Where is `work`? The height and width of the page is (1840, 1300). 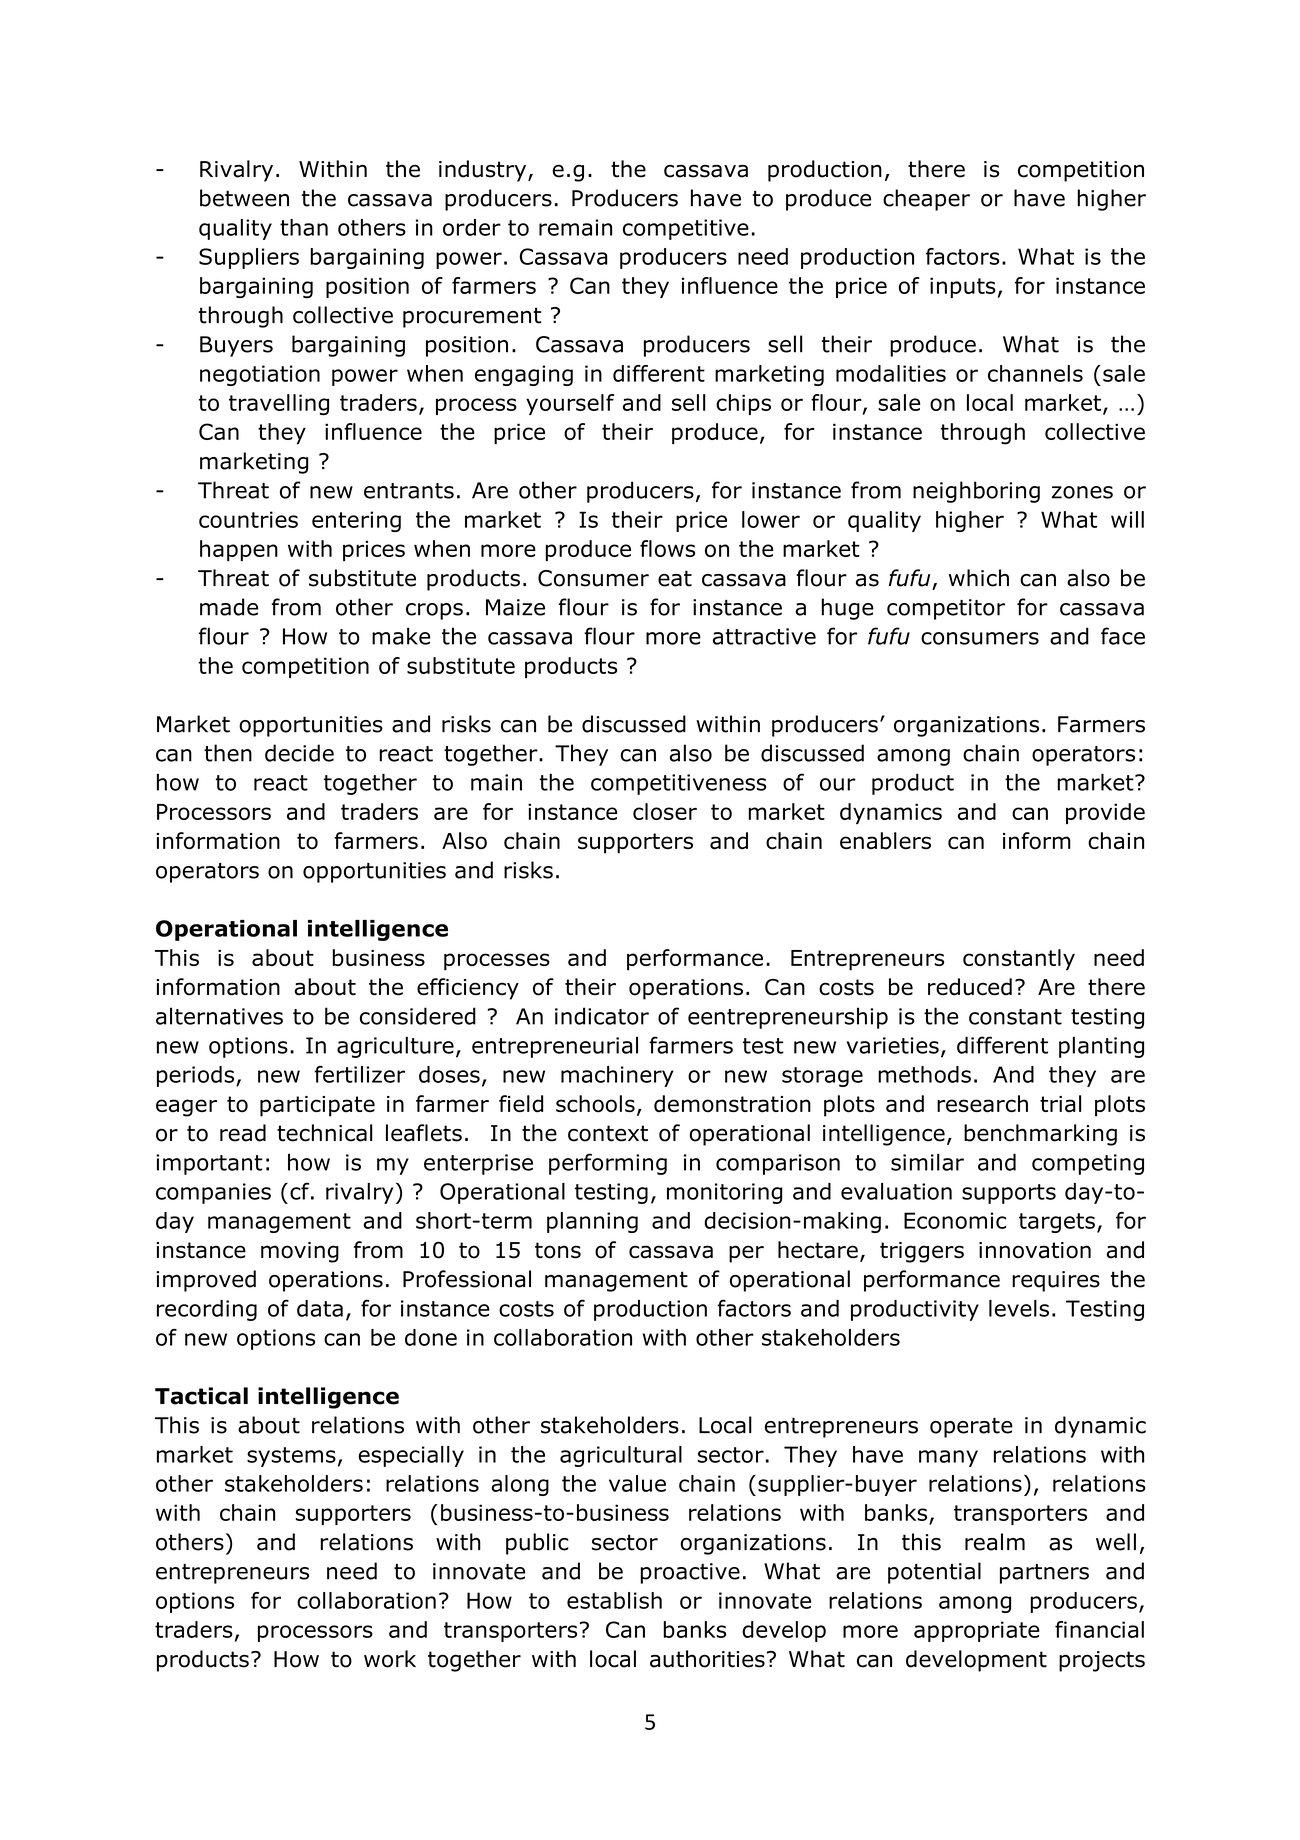 work is located at coordinates (390, 1659).
